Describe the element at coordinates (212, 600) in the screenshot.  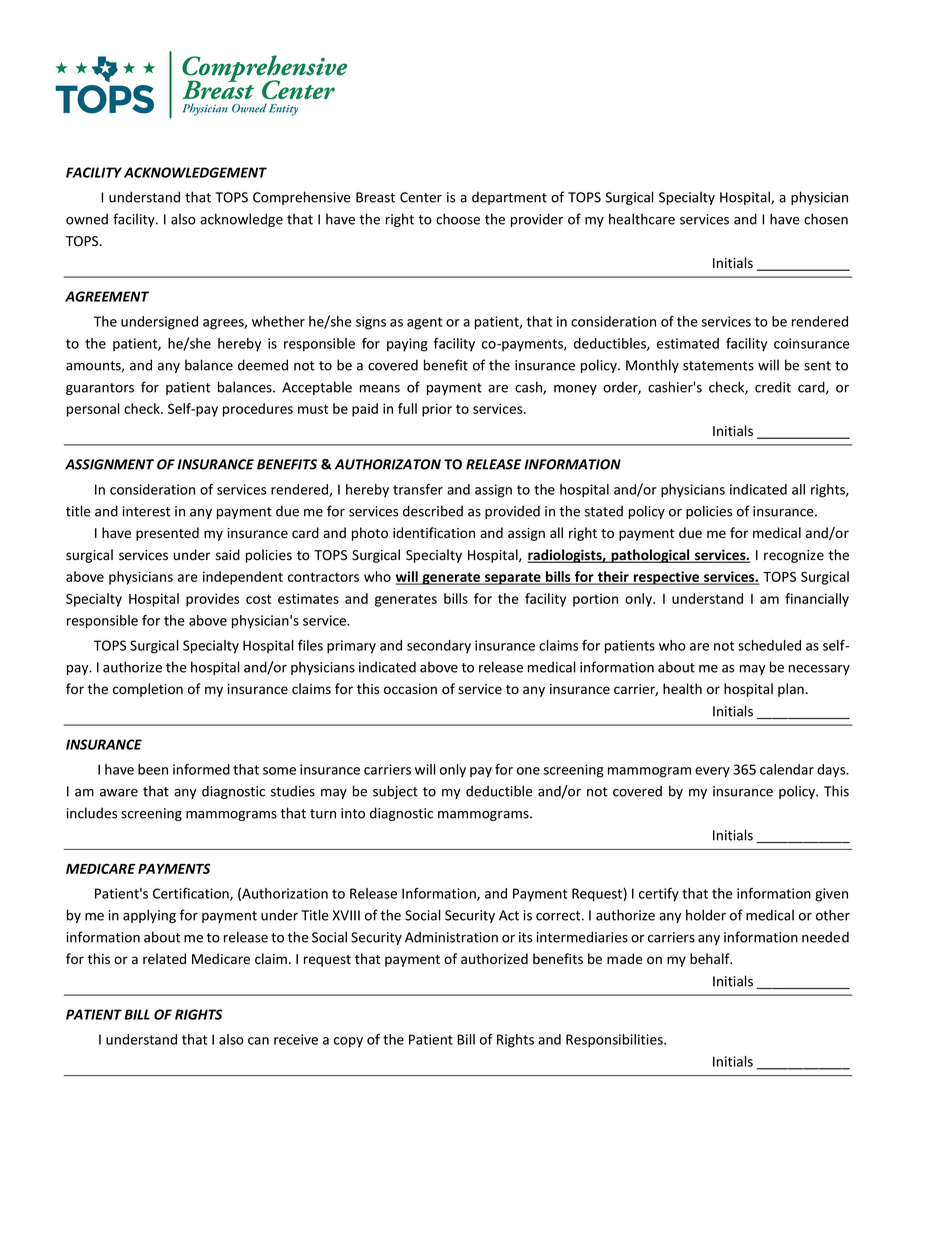
I see `provides` at that location.
